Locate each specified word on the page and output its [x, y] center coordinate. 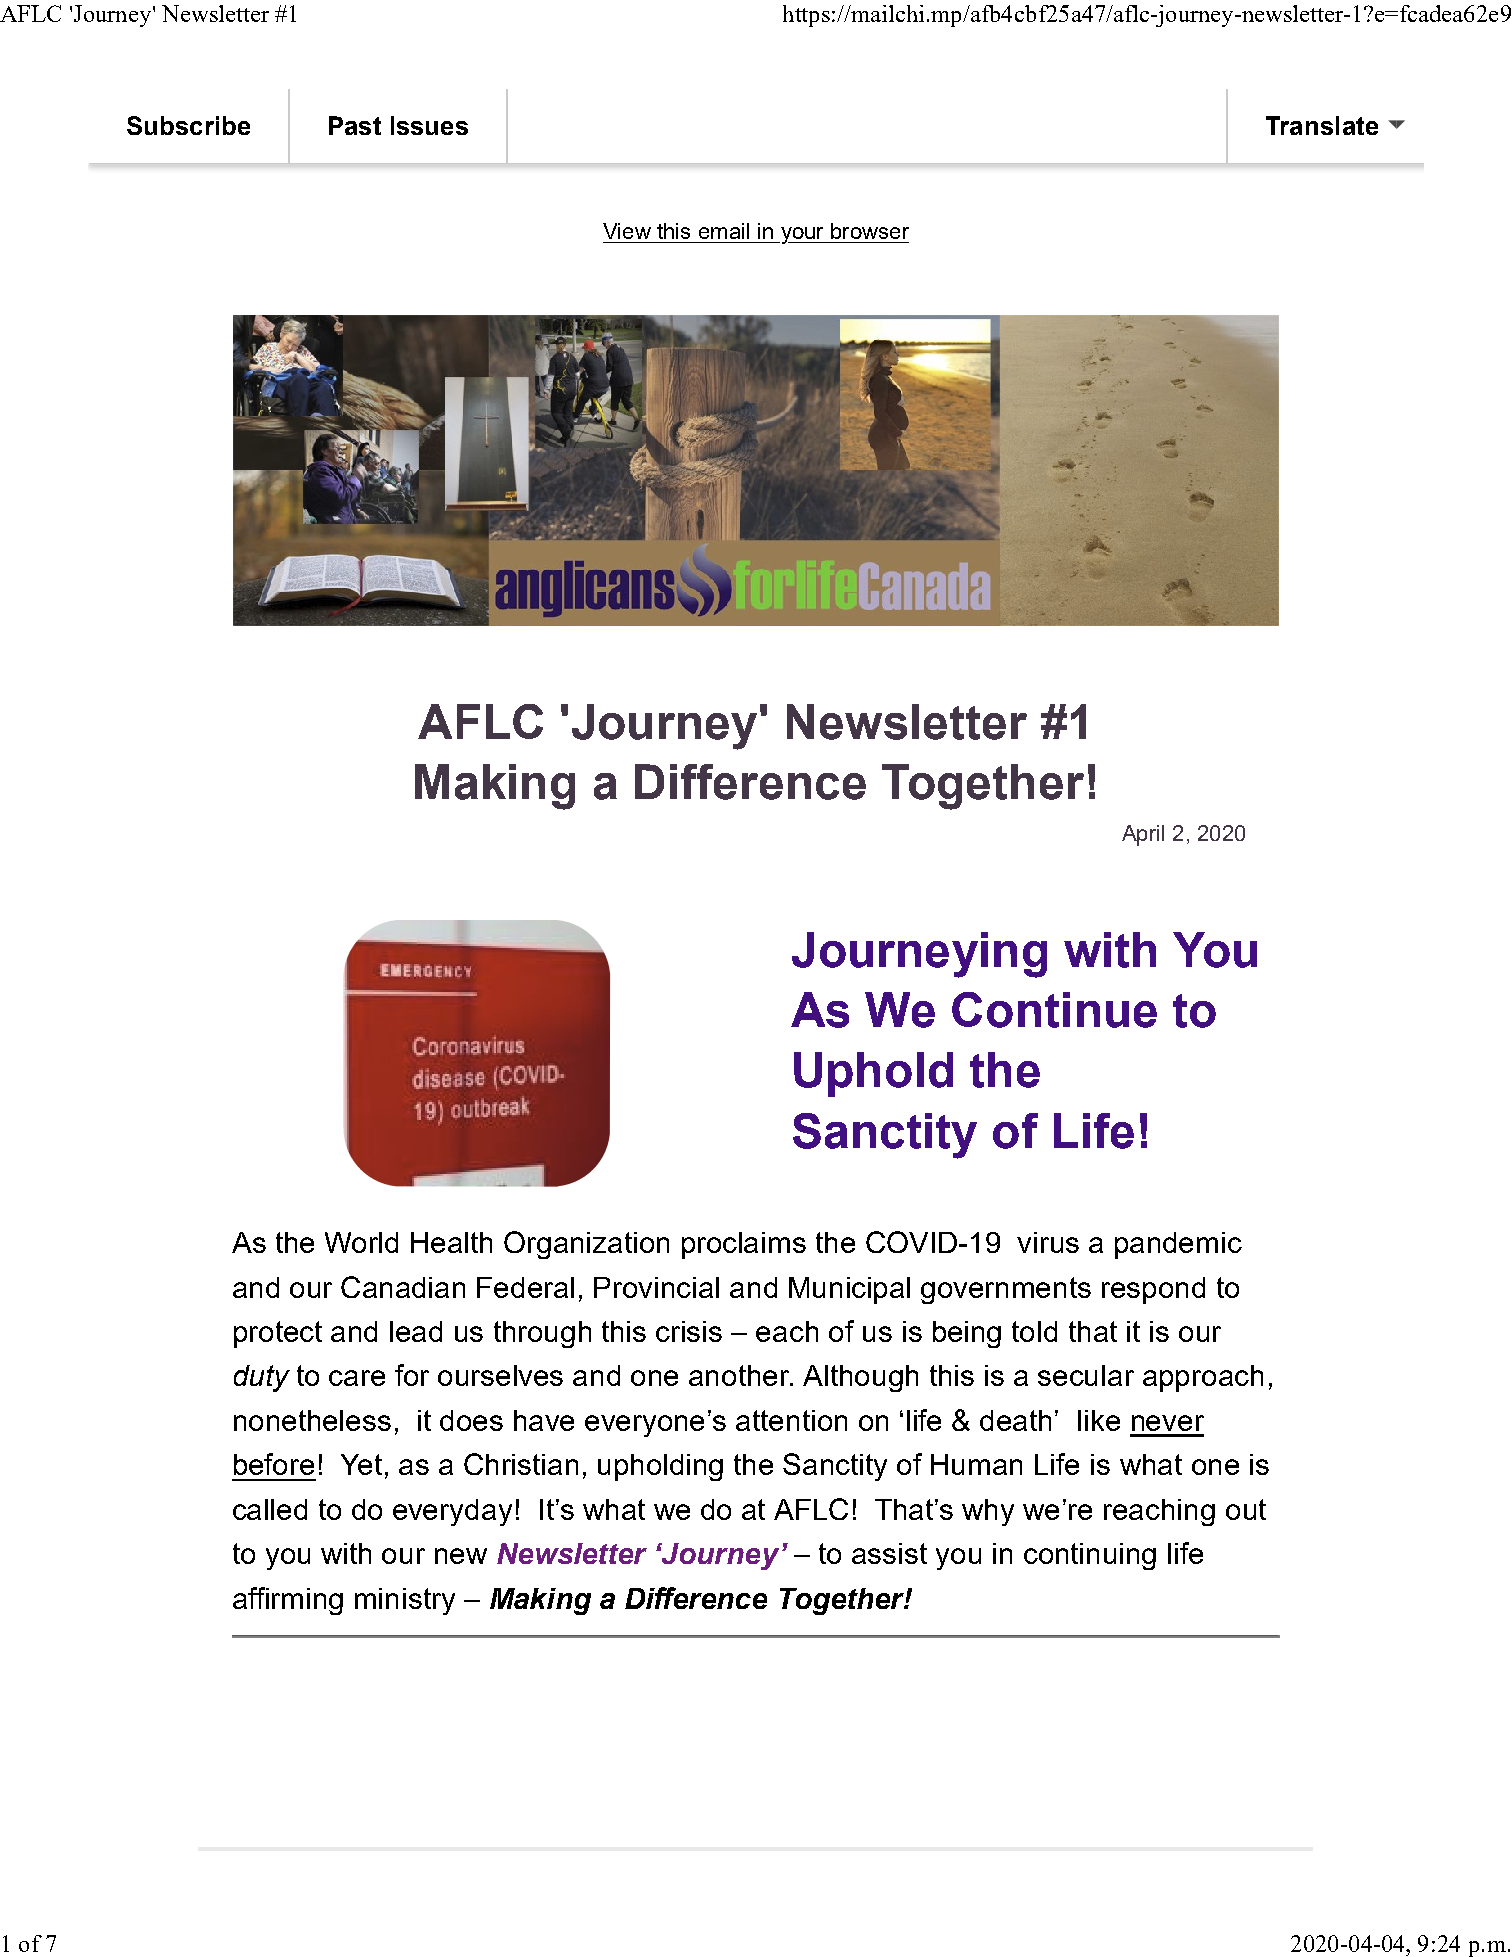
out [1246, 1509]
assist [889, 1553]
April [1143, 835]
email [724, 231]
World [361, 1242]
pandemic [1178, 1245]
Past [355, 125]
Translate [1322, 125]
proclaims [744, 1245]
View [627, 231]
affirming [288, 1601]
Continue [1054, 1010]
